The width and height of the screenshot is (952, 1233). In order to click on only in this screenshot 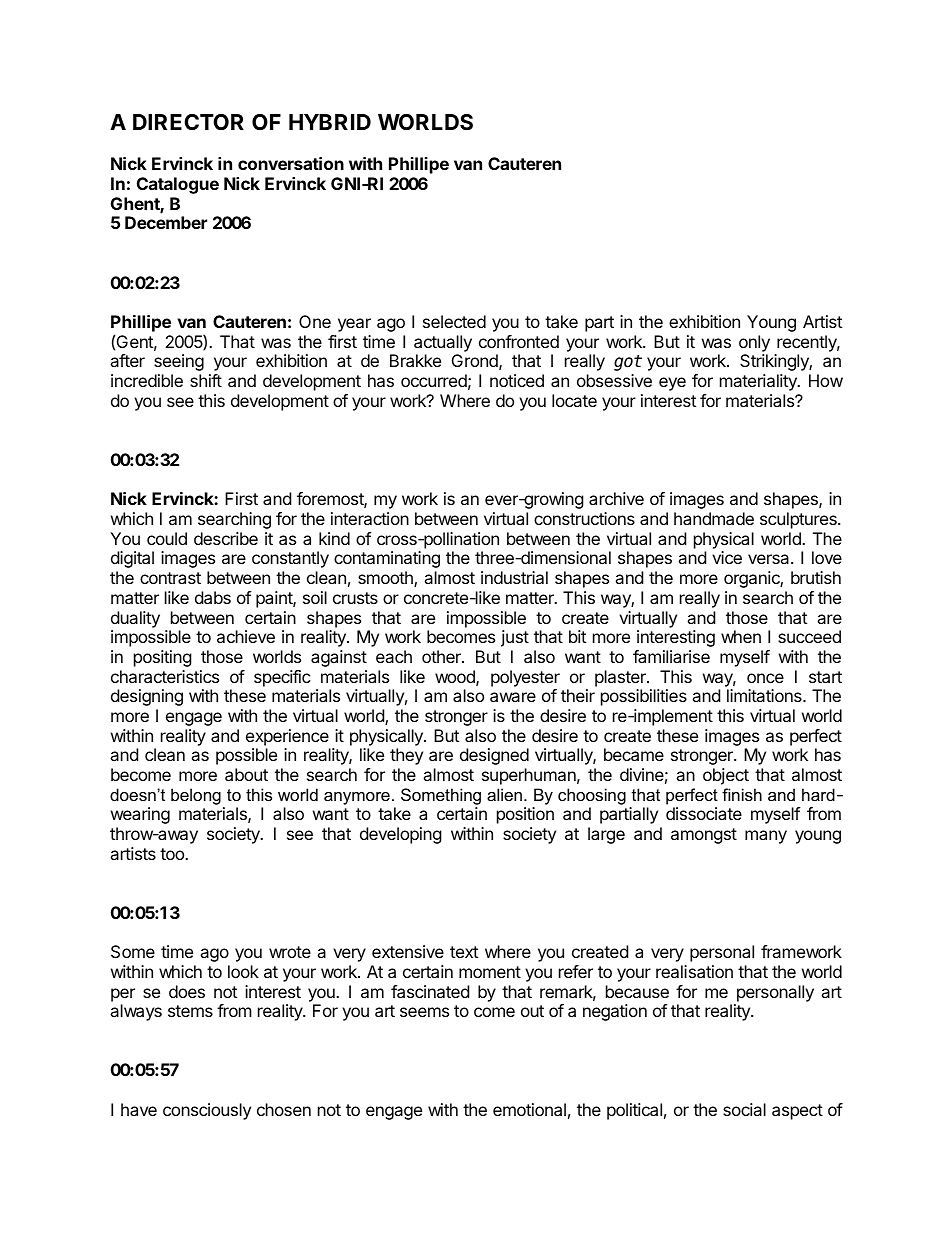, I will do `click(754, 343)`.
